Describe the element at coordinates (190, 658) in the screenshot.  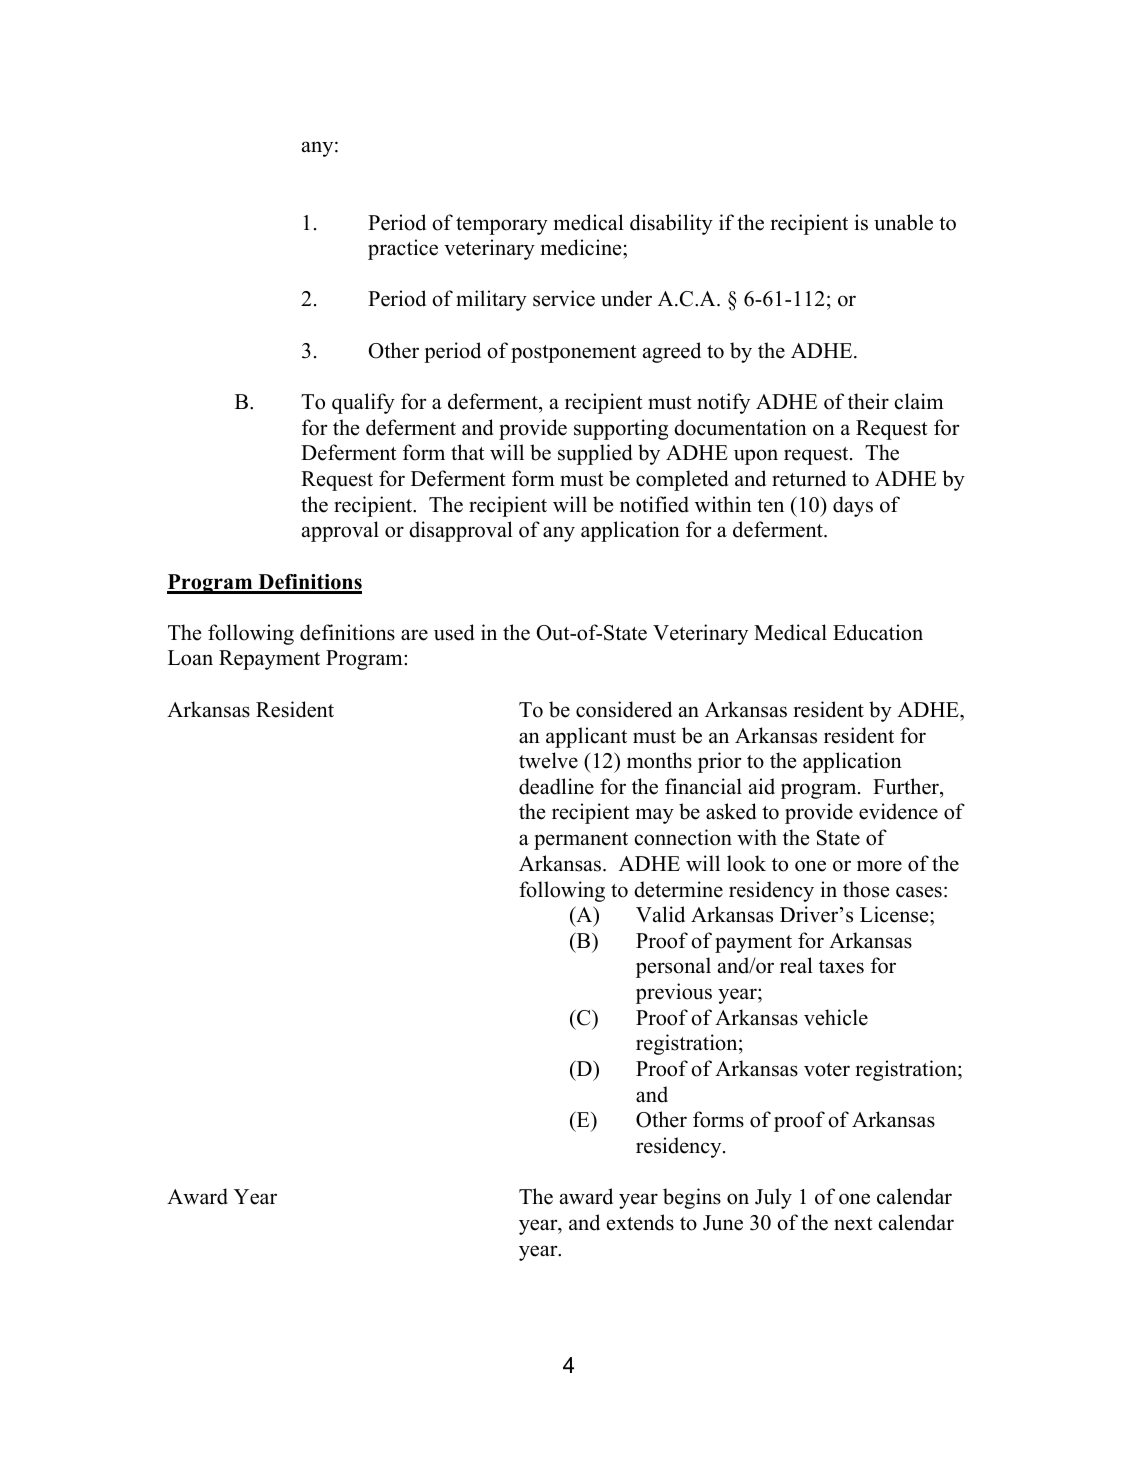
I see `Loan` at that location.
